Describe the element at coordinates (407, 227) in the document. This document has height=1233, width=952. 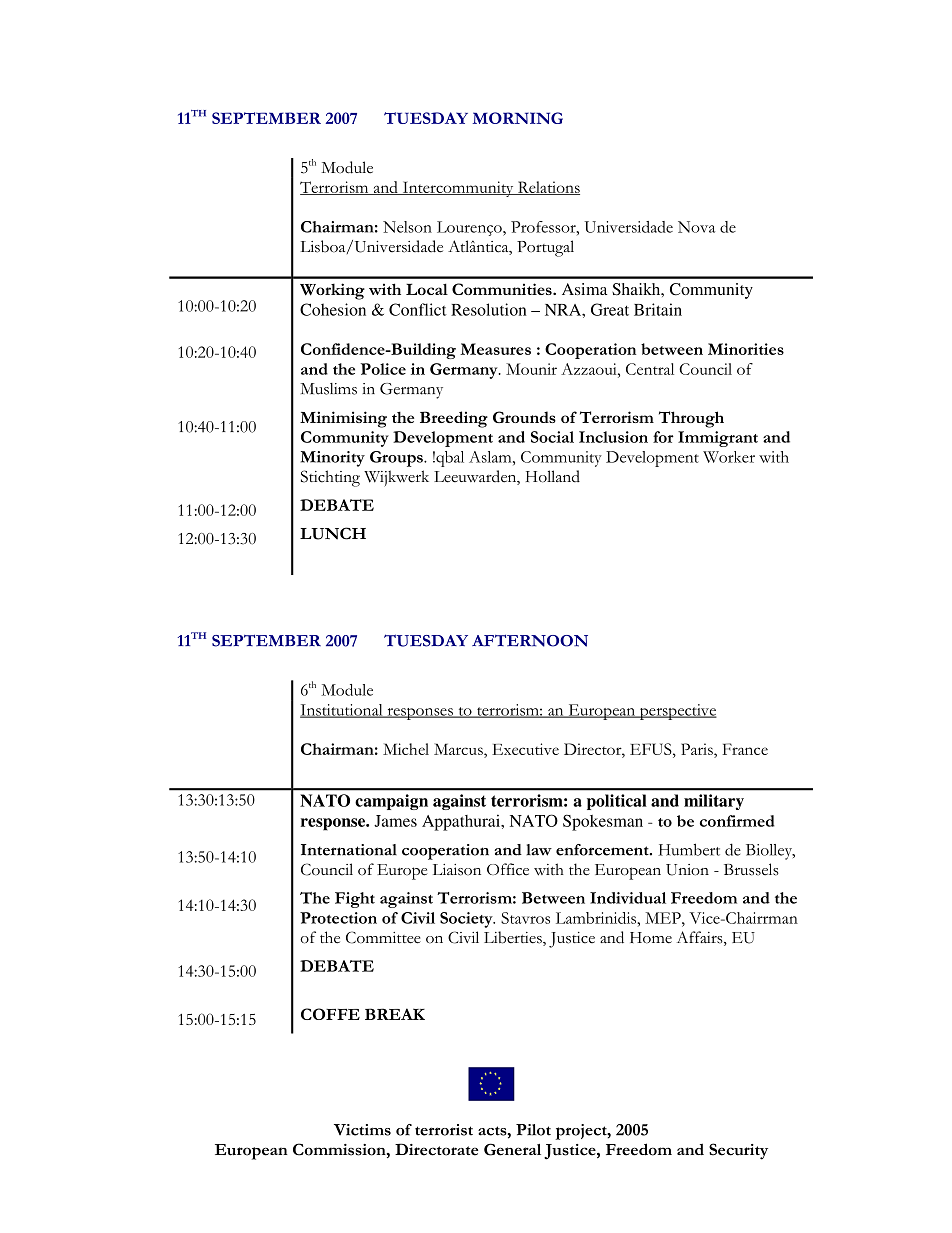
I see `Nelson` at that location.
